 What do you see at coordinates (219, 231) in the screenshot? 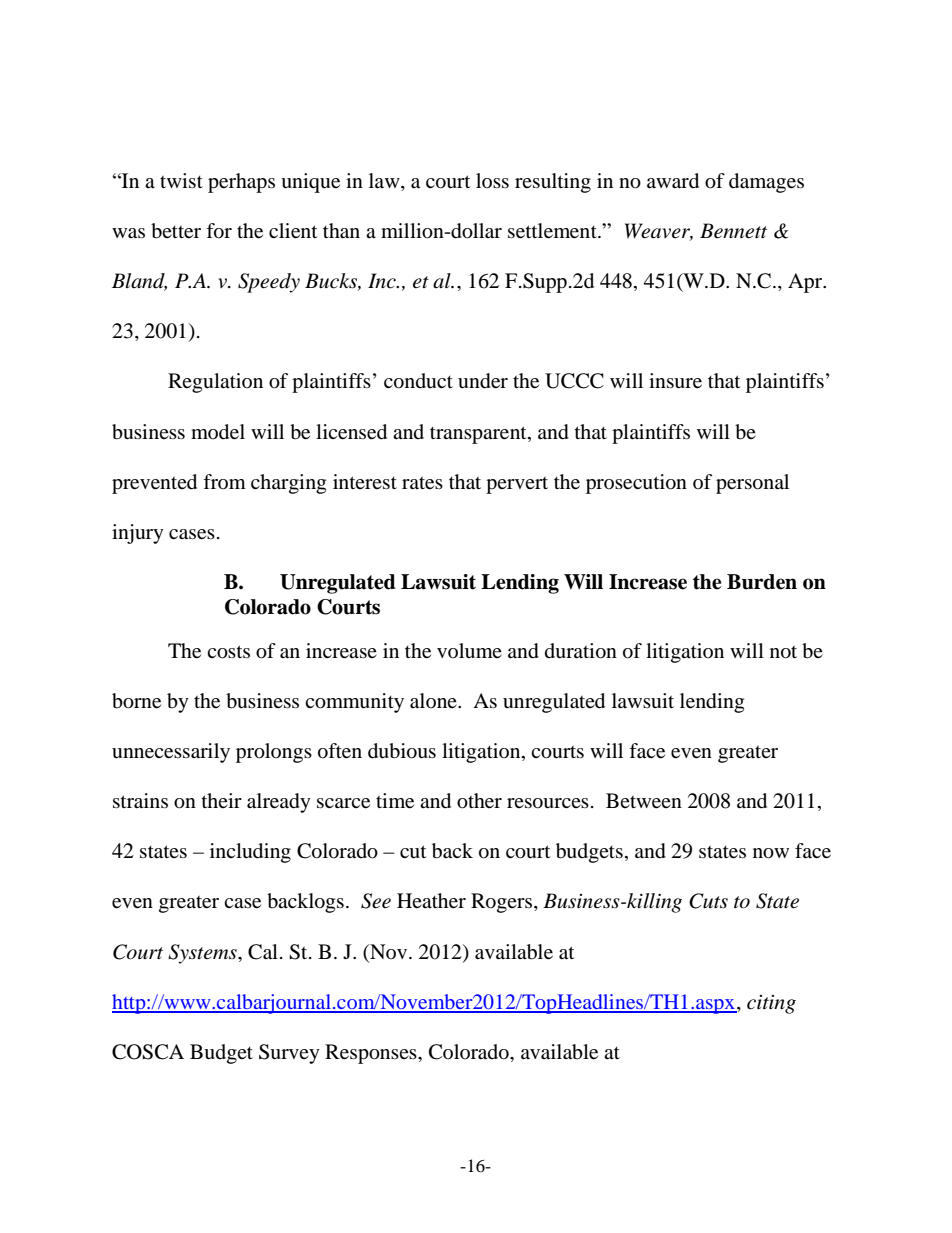
I see `for` at bounding box center [219, 231].
